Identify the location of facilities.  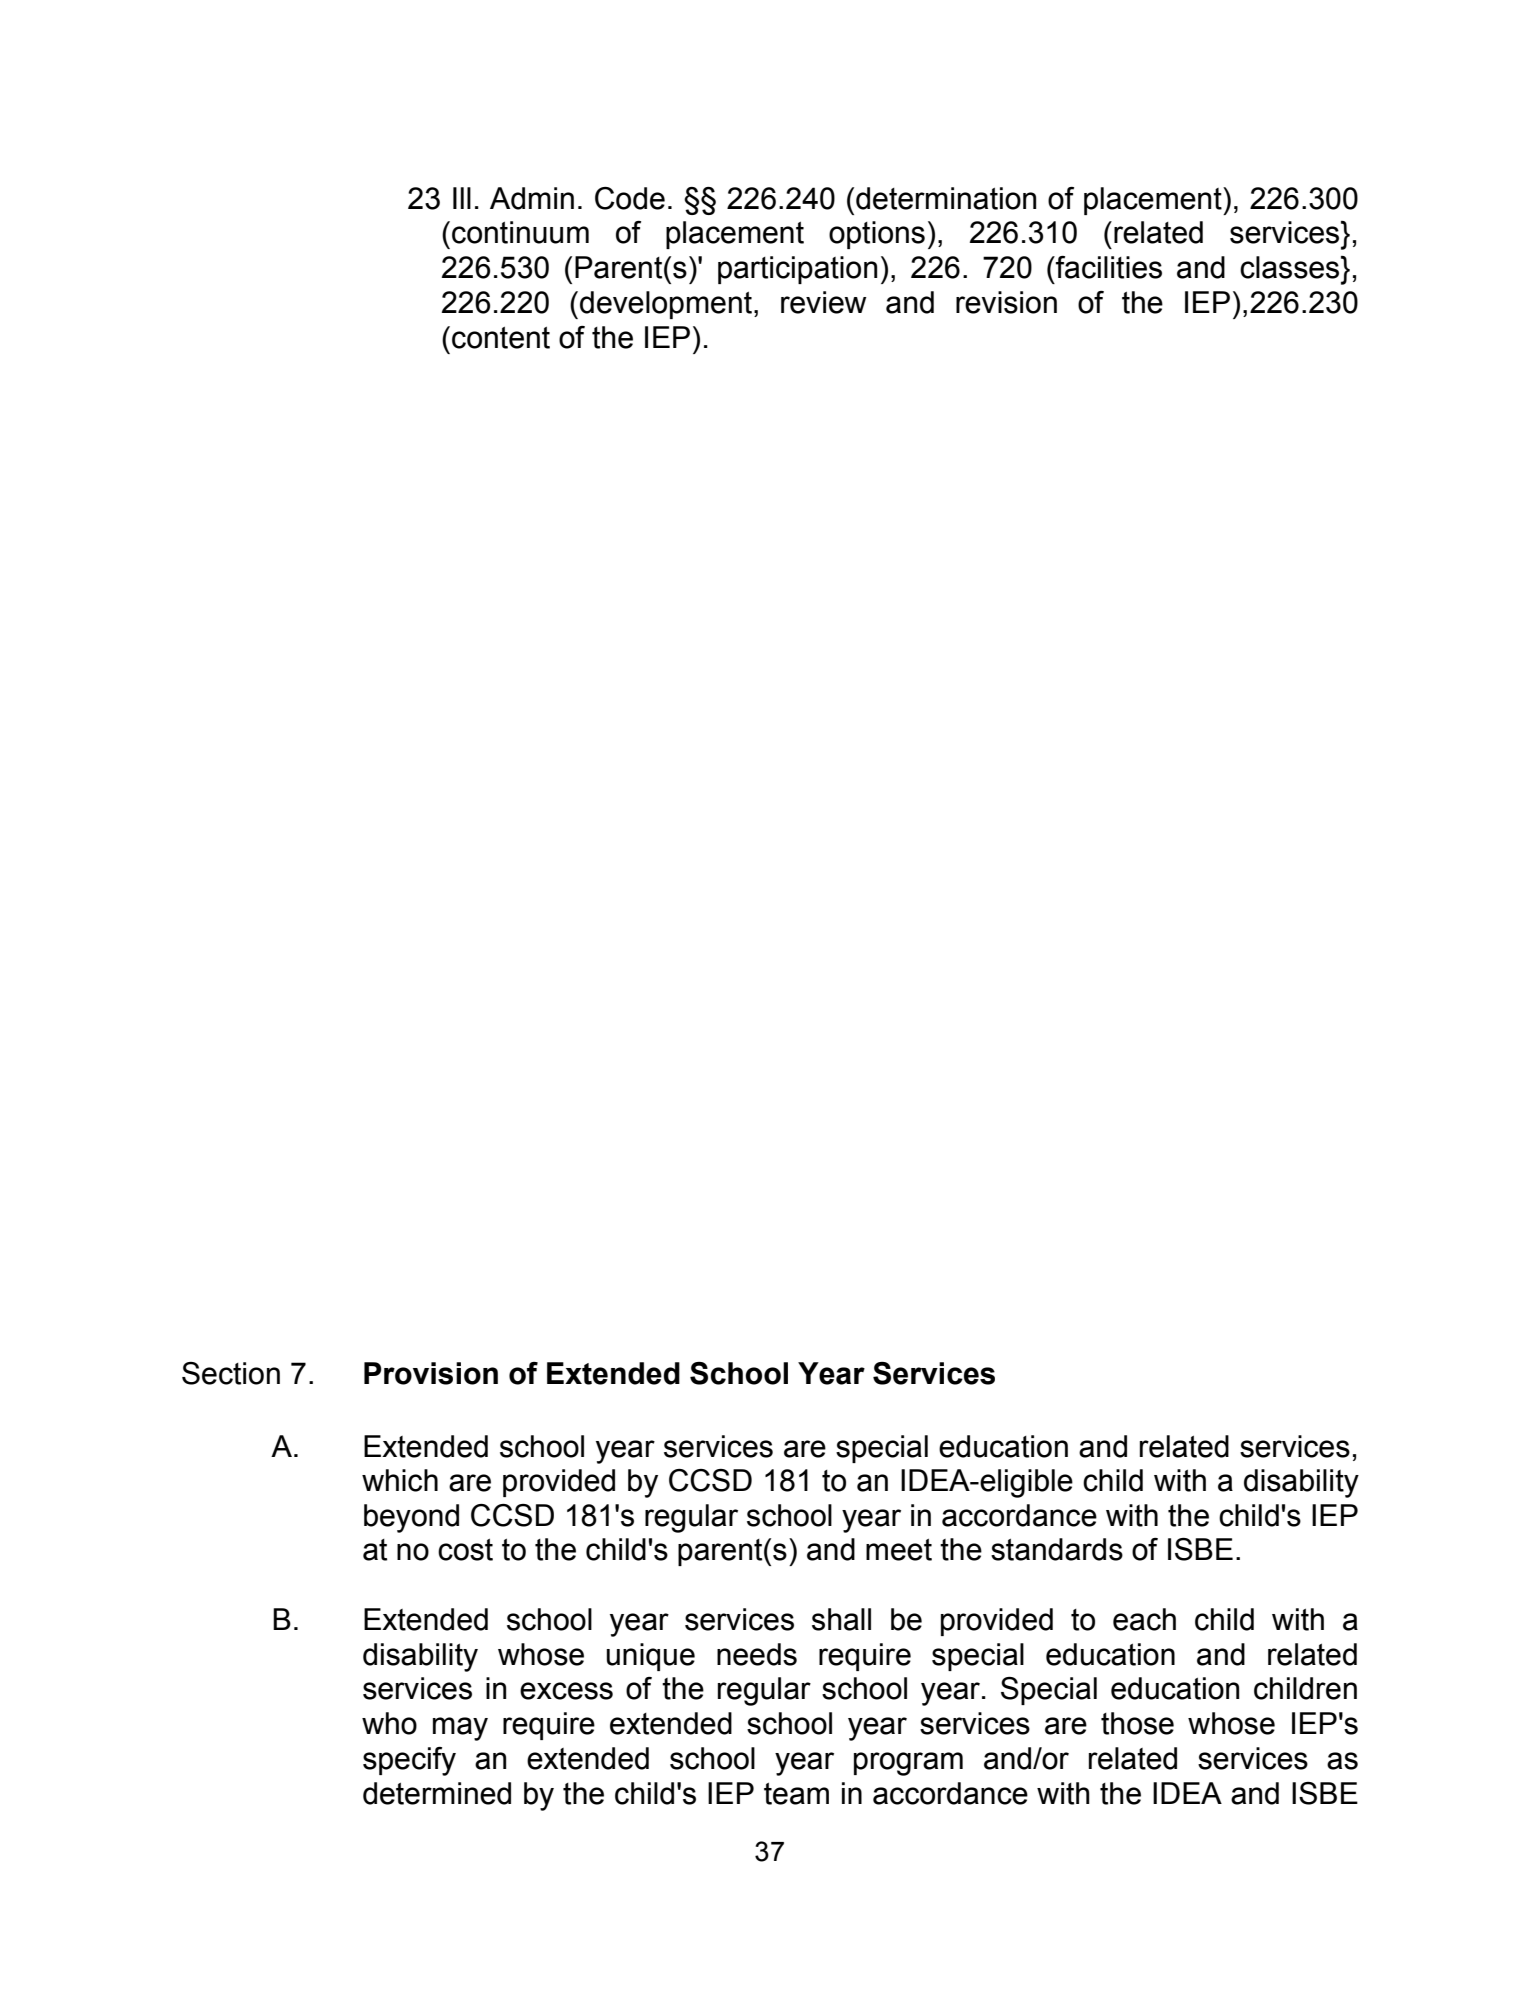
(1108, 267).
